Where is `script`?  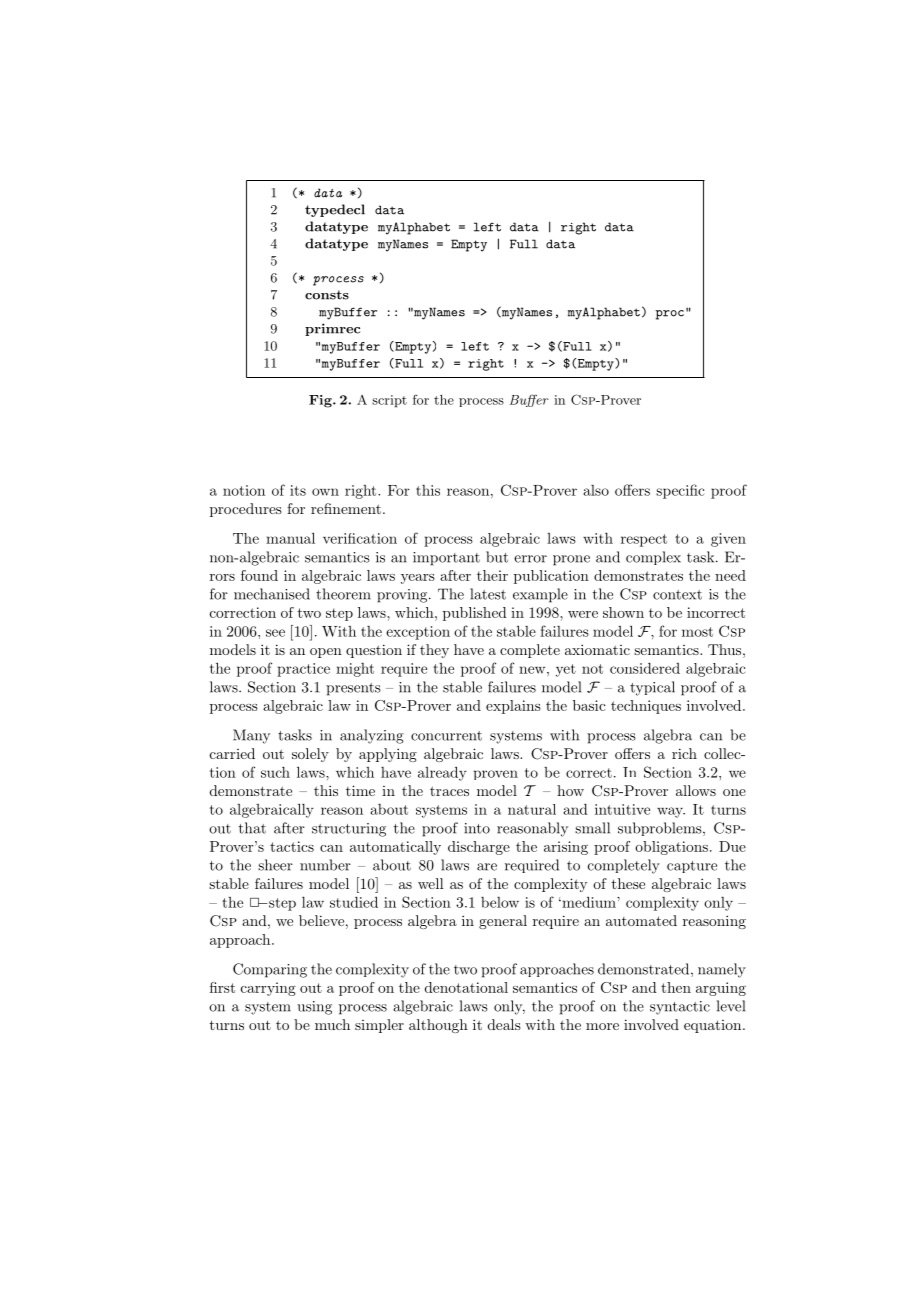 script is located at coordinates (389, 401).
